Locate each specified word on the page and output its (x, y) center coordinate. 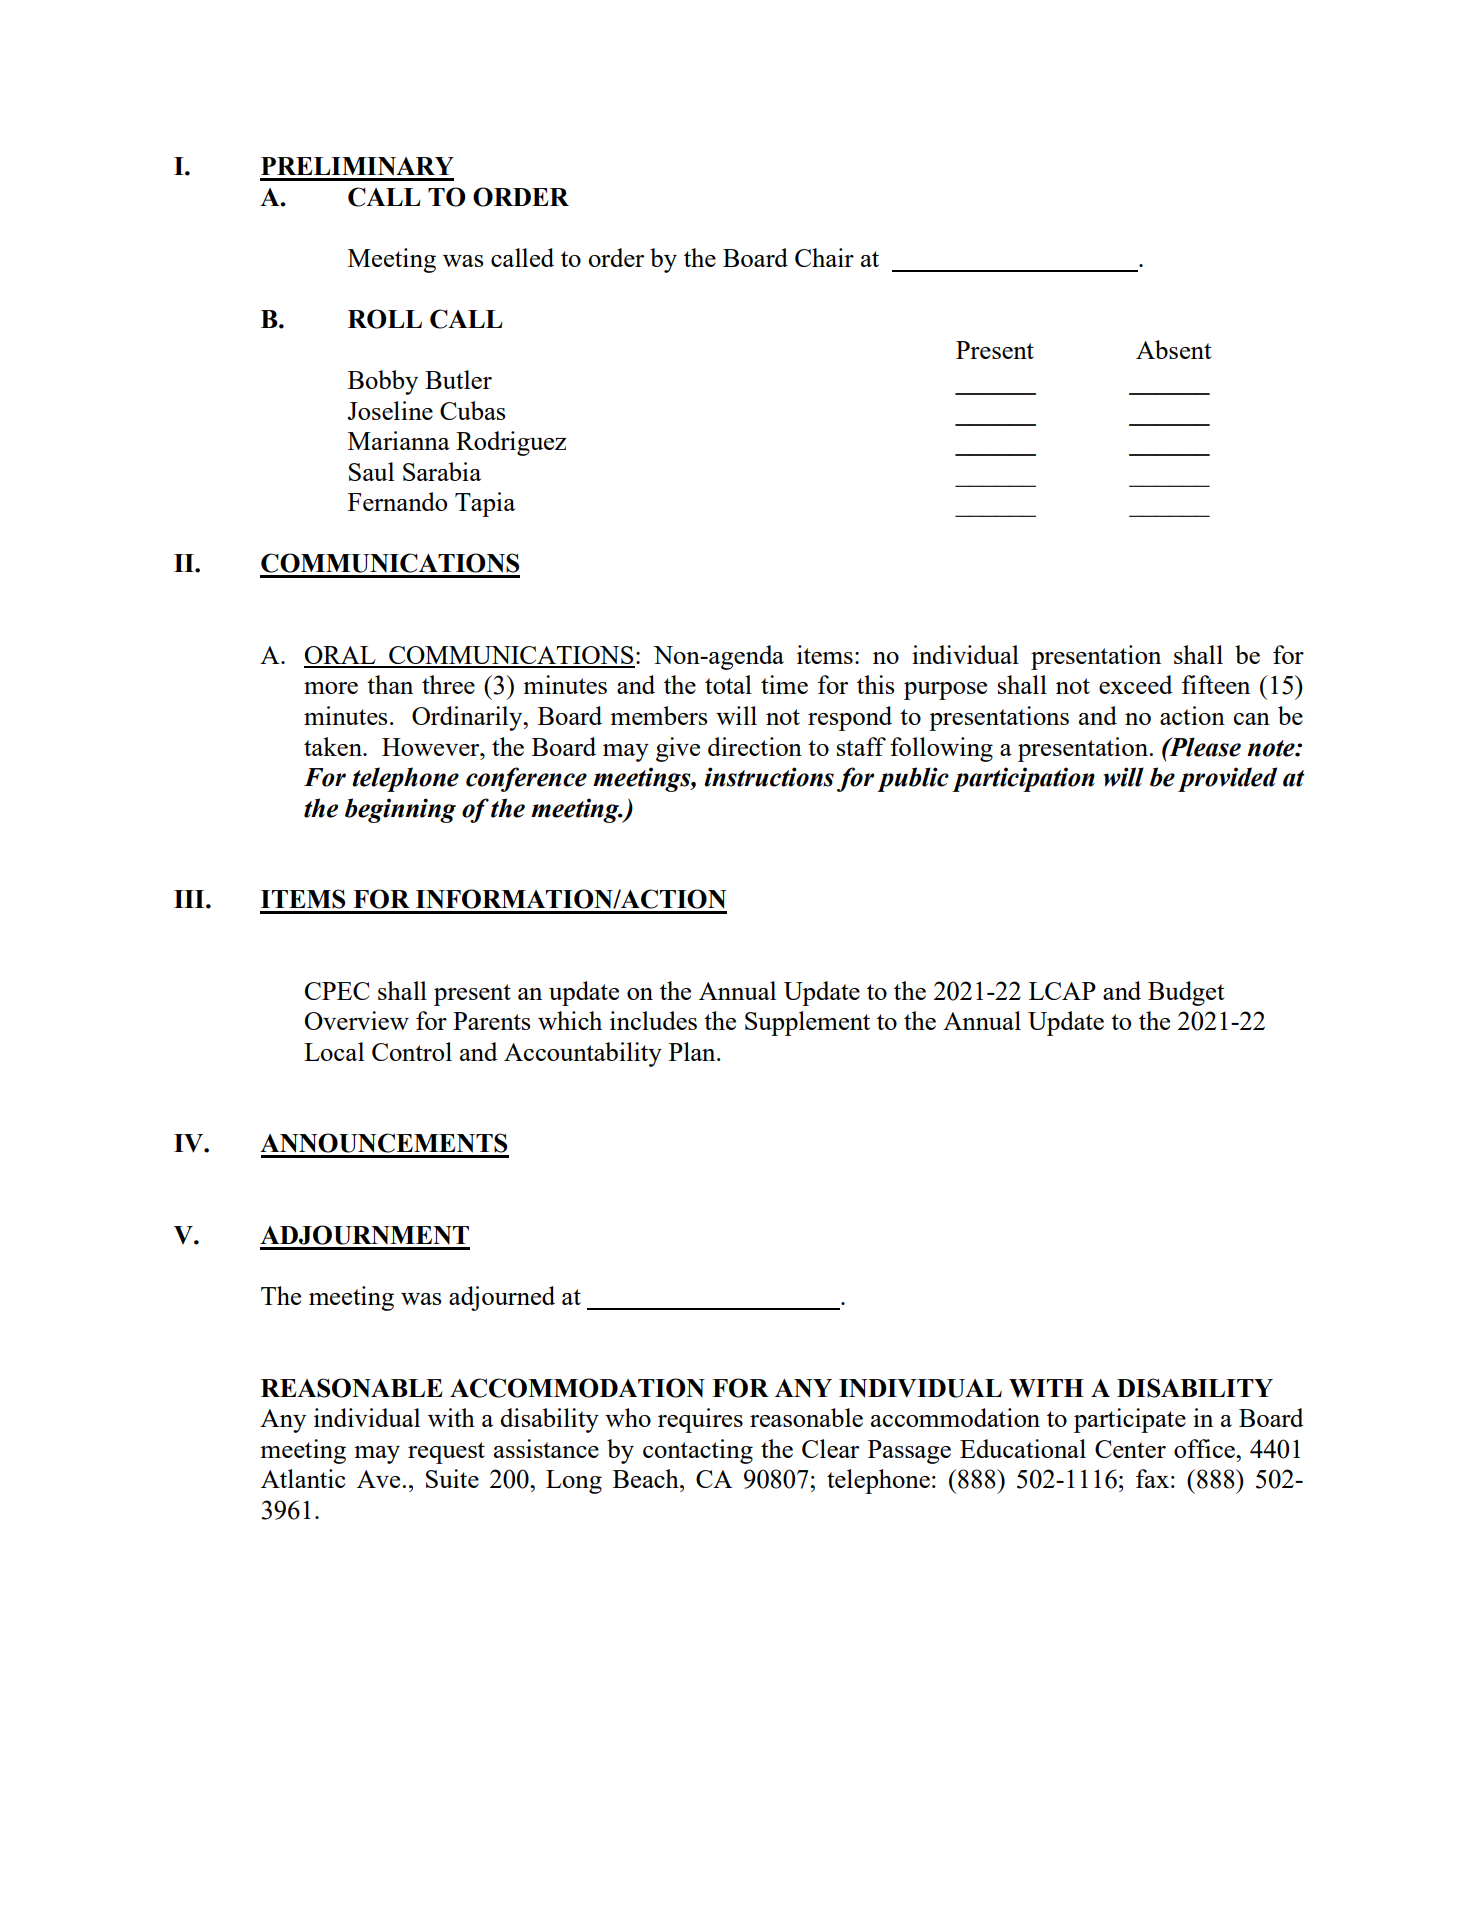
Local (334, 1051)
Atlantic (303, 1478)
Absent (1174, 349)
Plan (693, 1051)
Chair (824, 257)
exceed (1136, 684)
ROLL (385, 319)
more (331, 688)
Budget (1186, 993)
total (728, 684)
